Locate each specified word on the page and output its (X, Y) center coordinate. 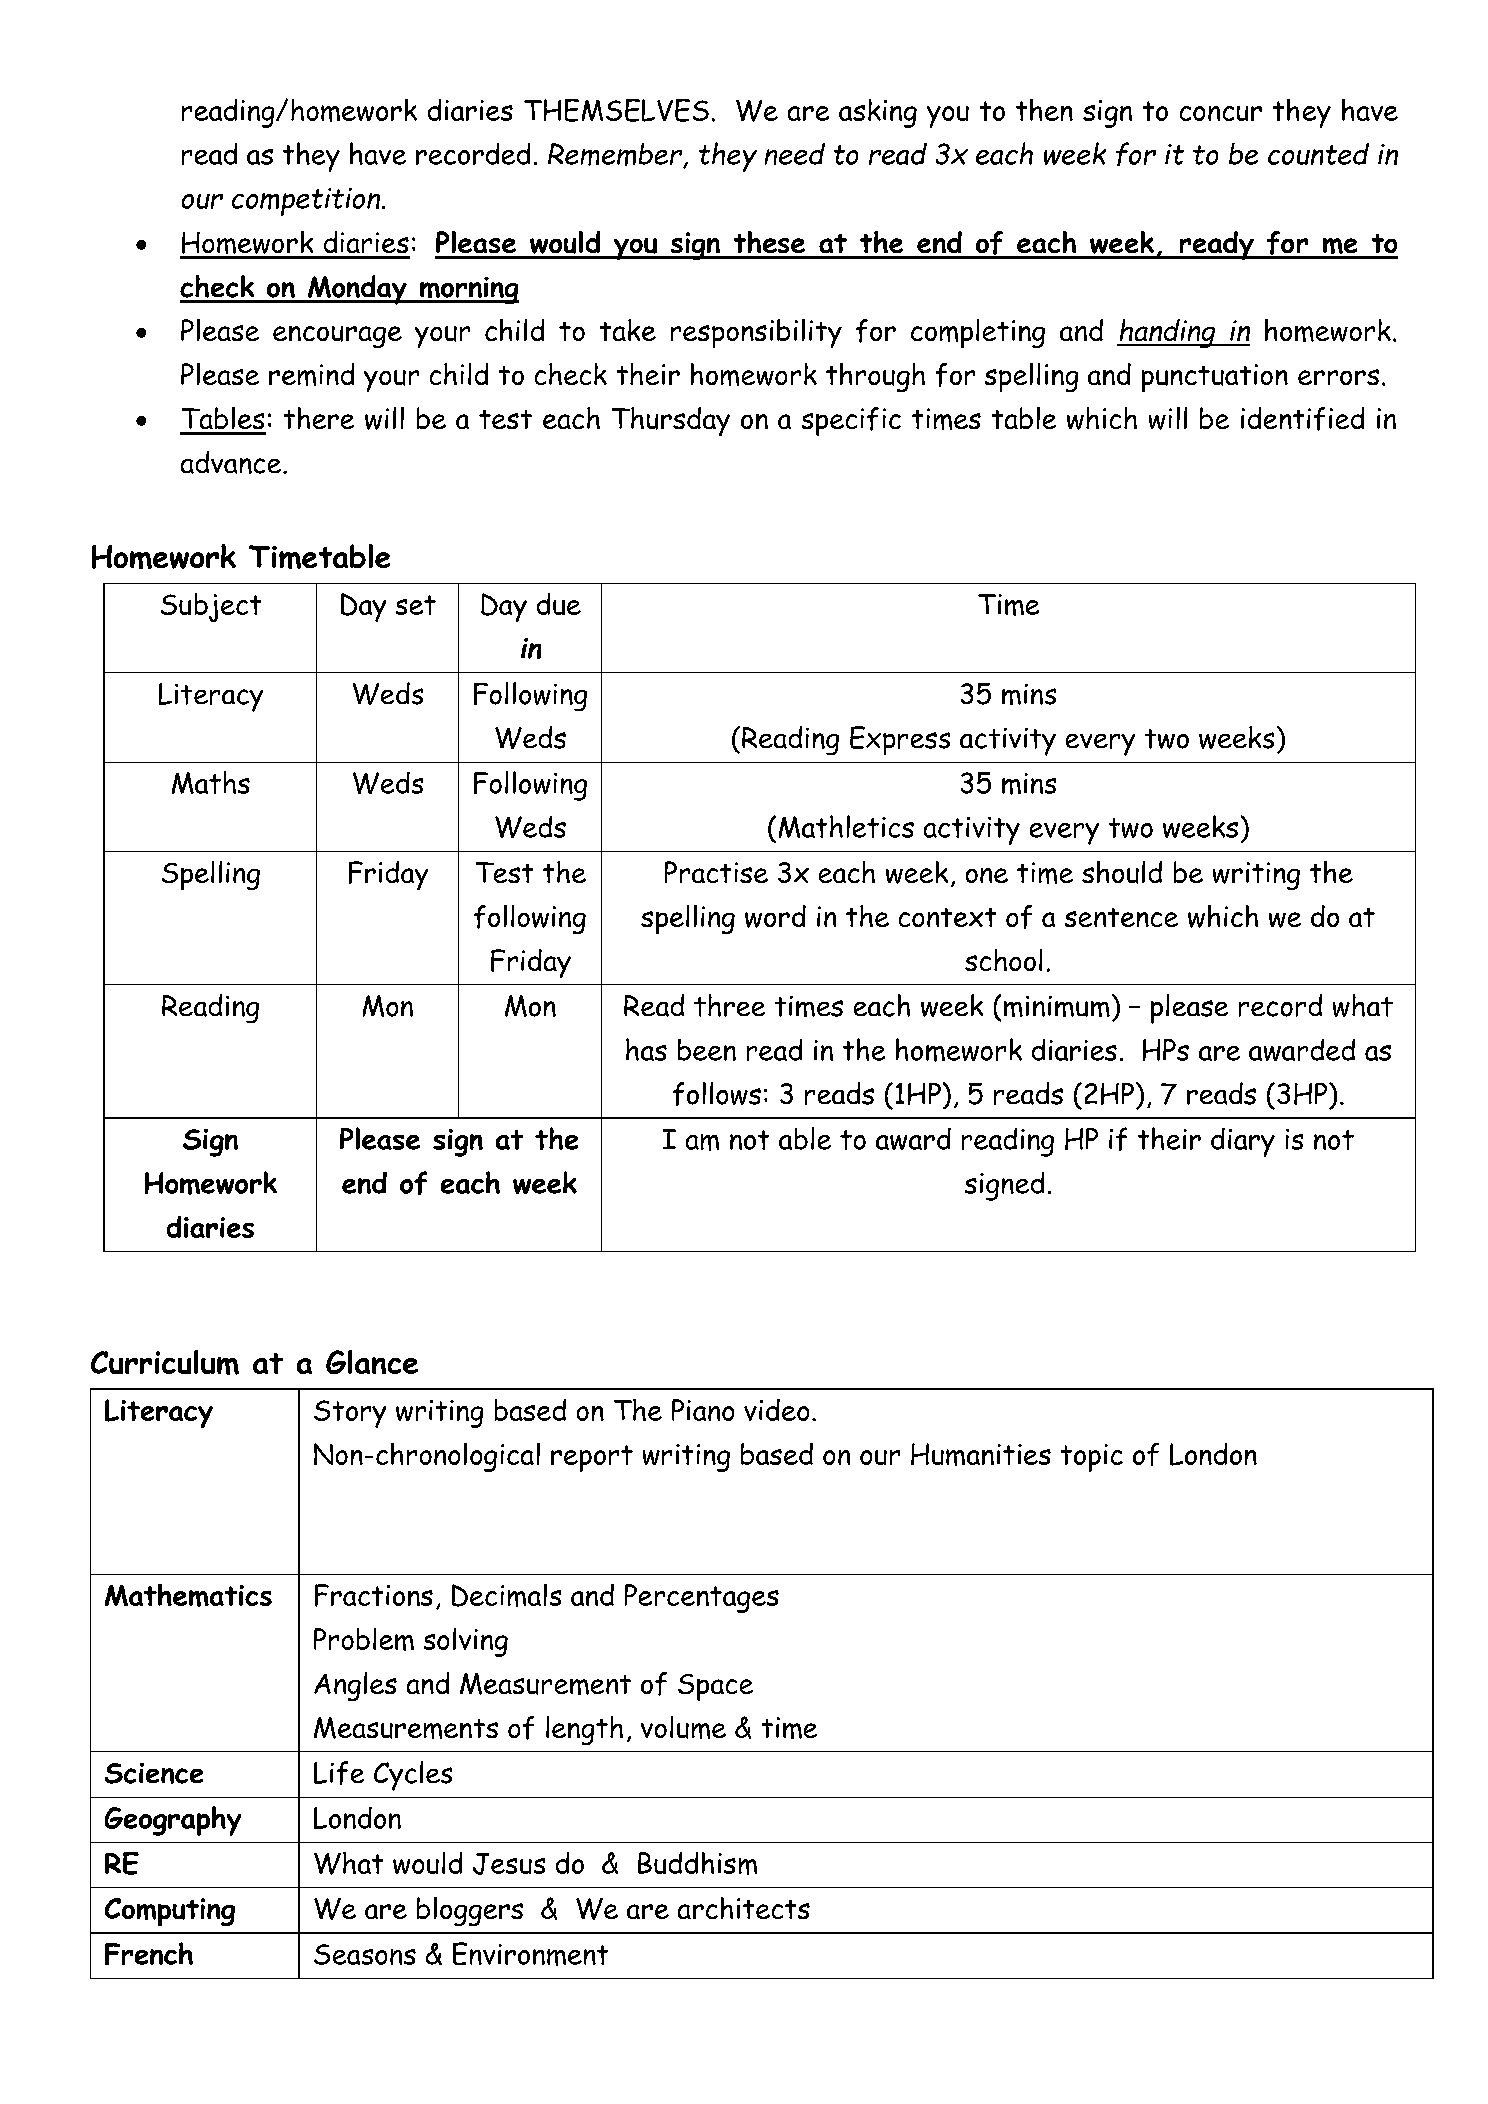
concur (1221, 113)
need (795, 154)
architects (744, 1908)
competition (306, 202)
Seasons (365, 1954)
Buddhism (697, 1863)
